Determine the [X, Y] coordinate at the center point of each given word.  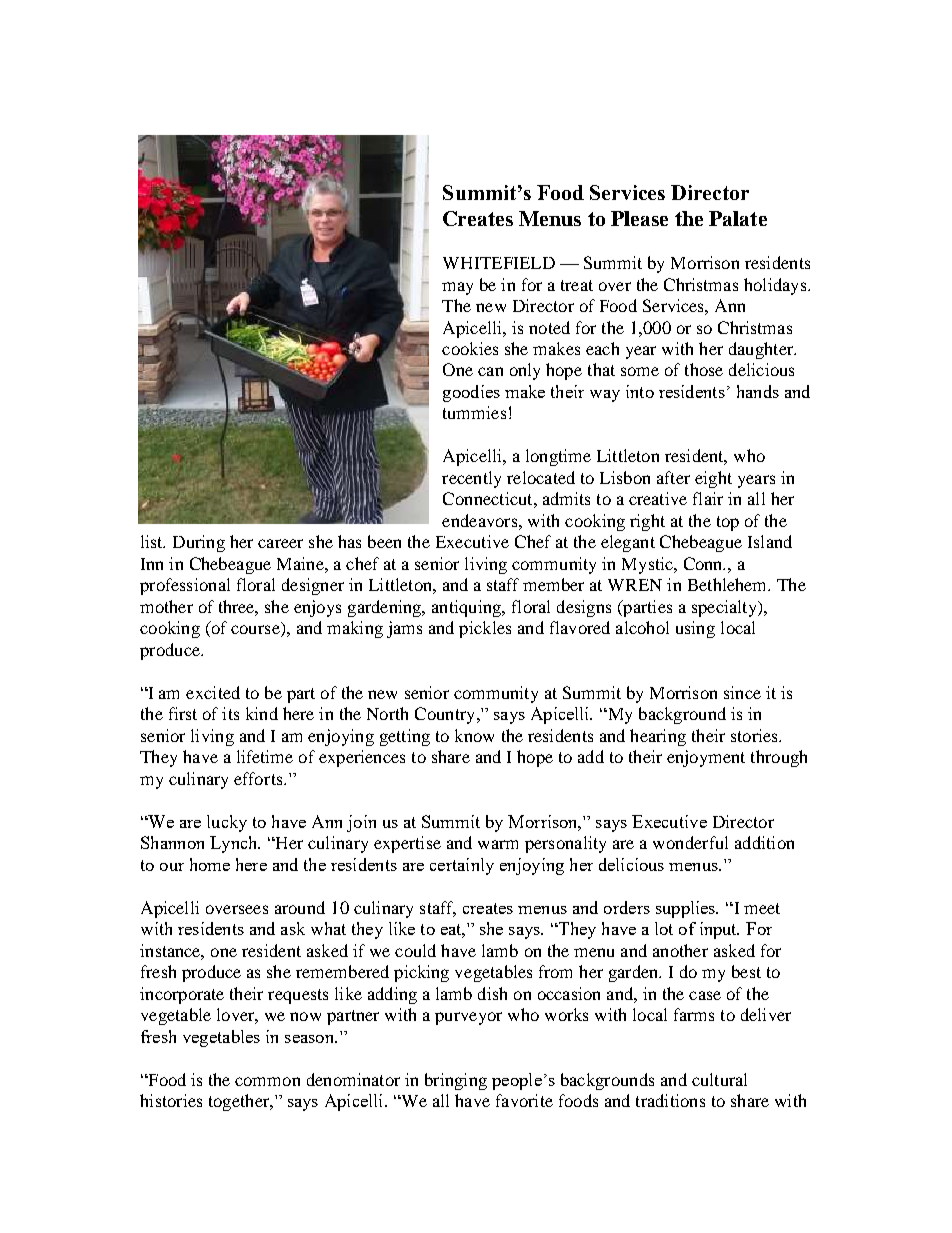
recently [471, 479]
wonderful [690, 842]
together [240, 1102]
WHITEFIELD [499, 263]
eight [713, 479]
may [457, 288]
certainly [462, 866]
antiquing [468, 608]
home [210, 864]
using [695, 629]
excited [213, 692]
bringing [456, 1081]
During [199, 543]
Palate [738, 218]
